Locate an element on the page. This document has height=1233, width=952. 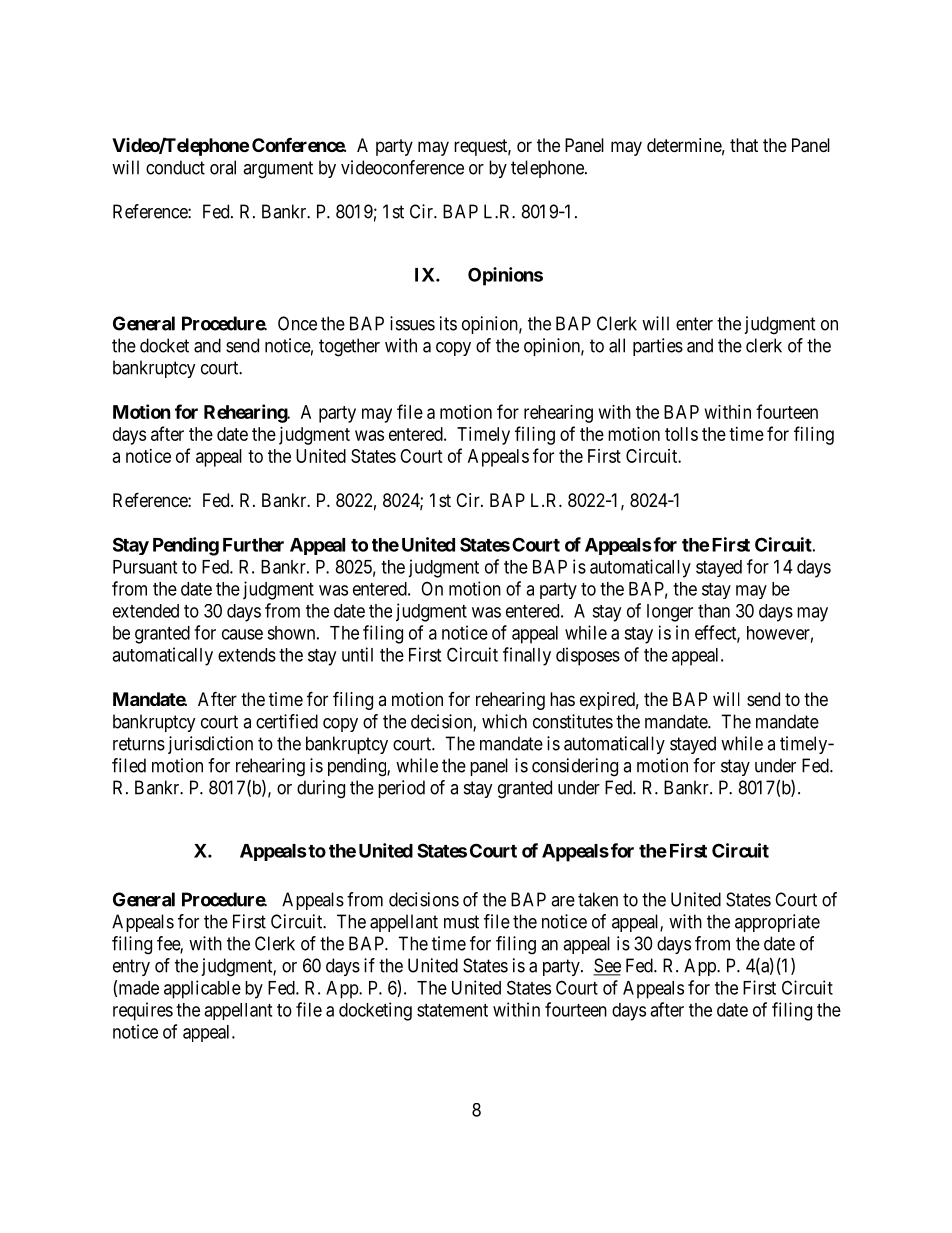
Further is located at coordinates (253, 545).
